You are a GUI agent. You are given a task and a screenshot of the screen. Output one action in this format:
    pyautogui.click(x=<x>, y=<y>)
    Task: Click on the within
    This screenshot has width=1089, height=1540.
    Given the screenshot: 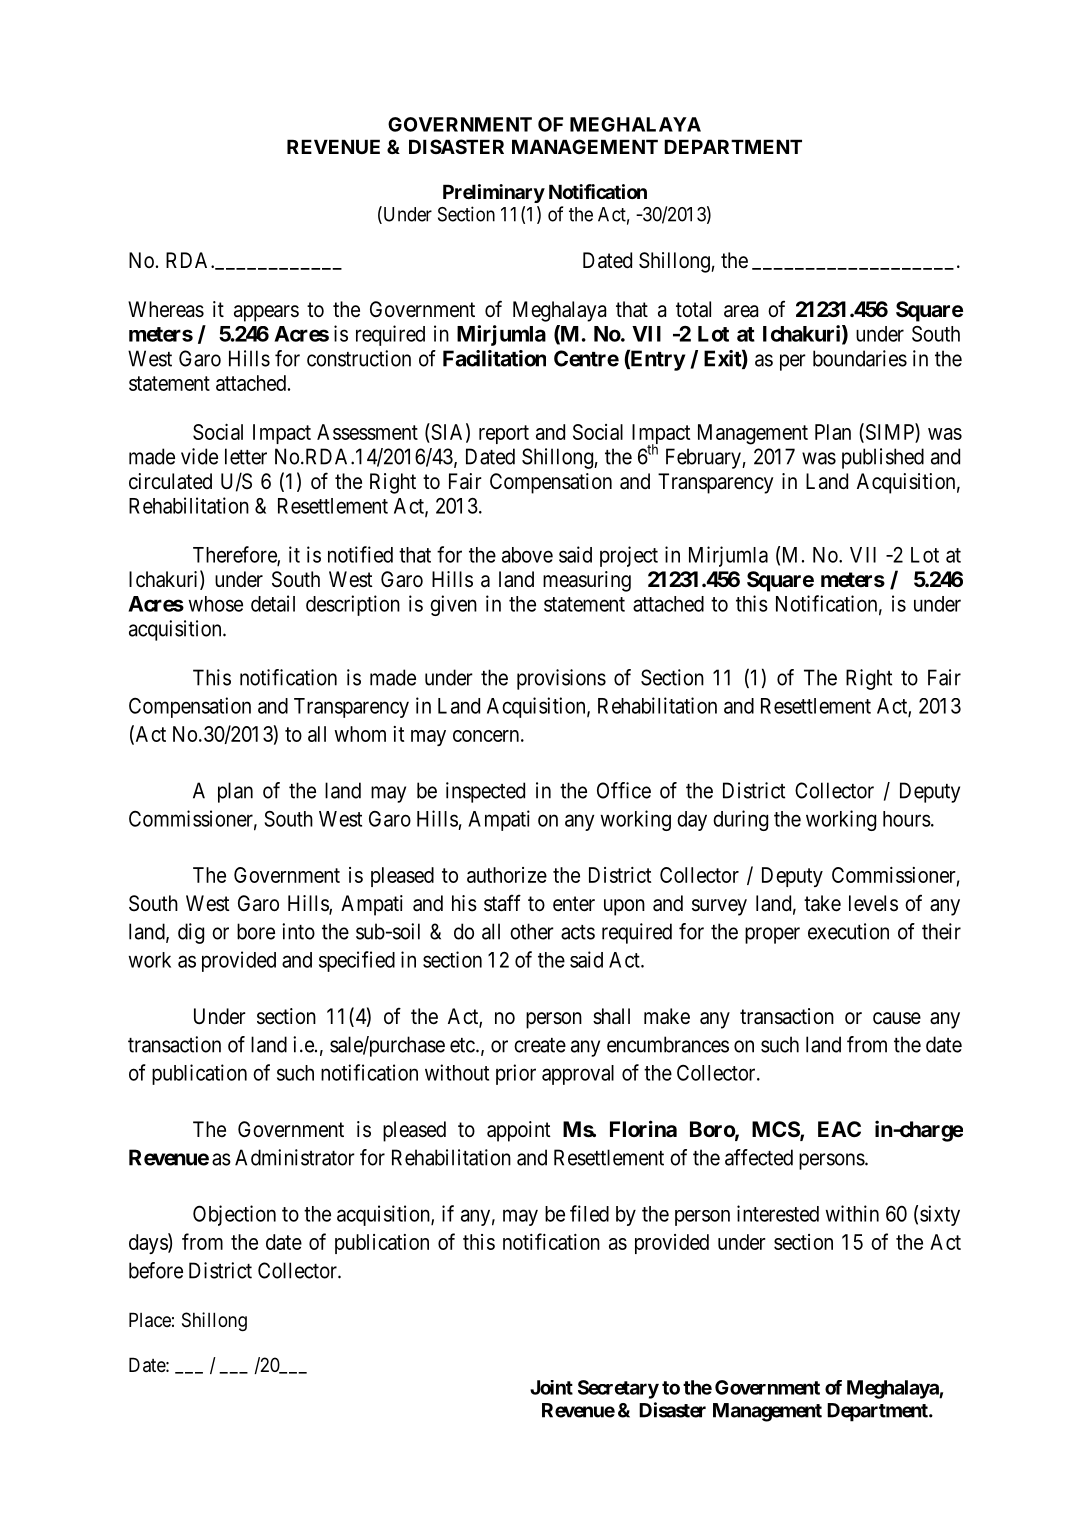 What is the action you would take?
    pyautogui.click(x=852, y=1213)
